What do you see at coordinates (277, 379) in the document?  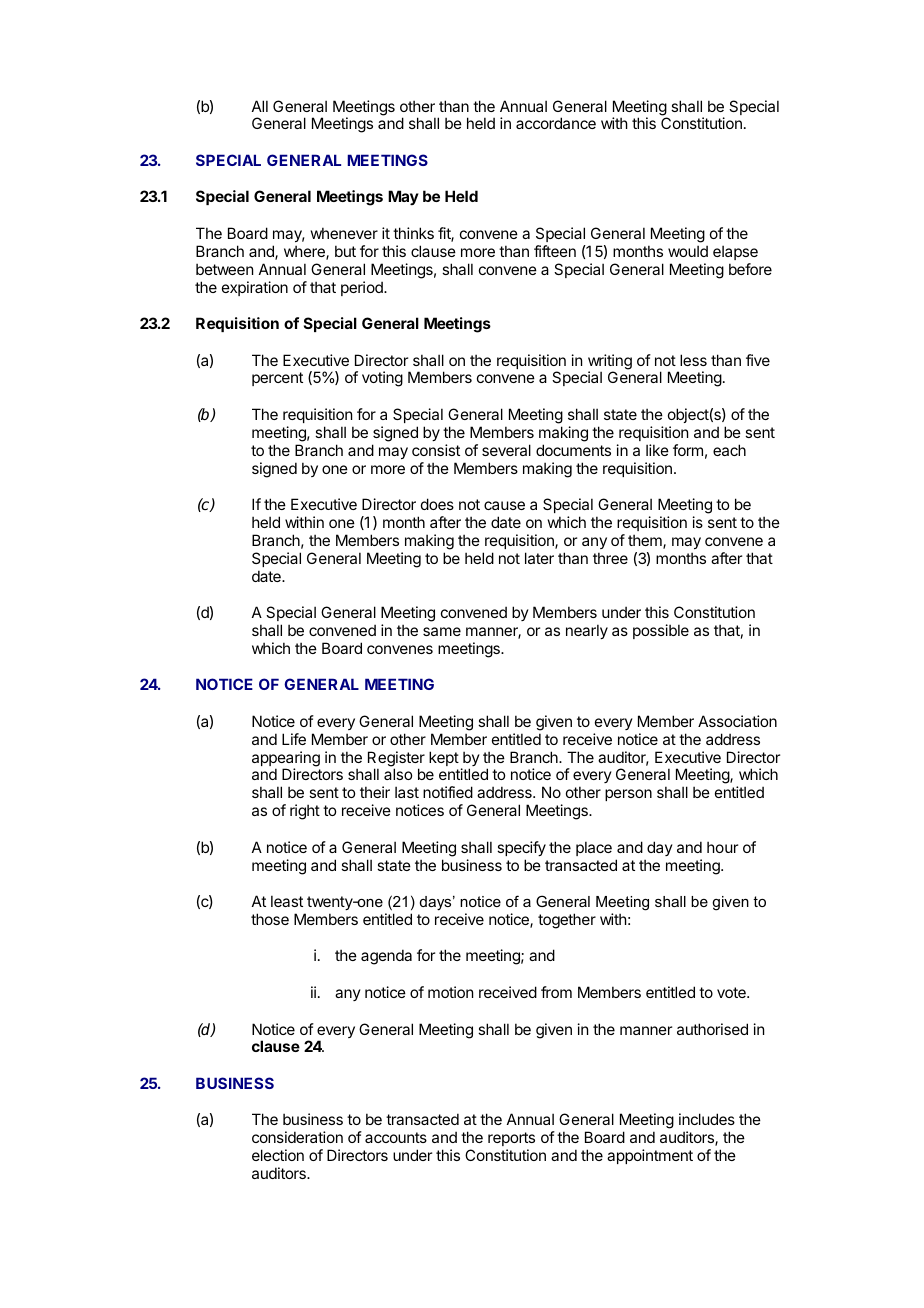 I see `percent` at bounding box center [277, 379].
